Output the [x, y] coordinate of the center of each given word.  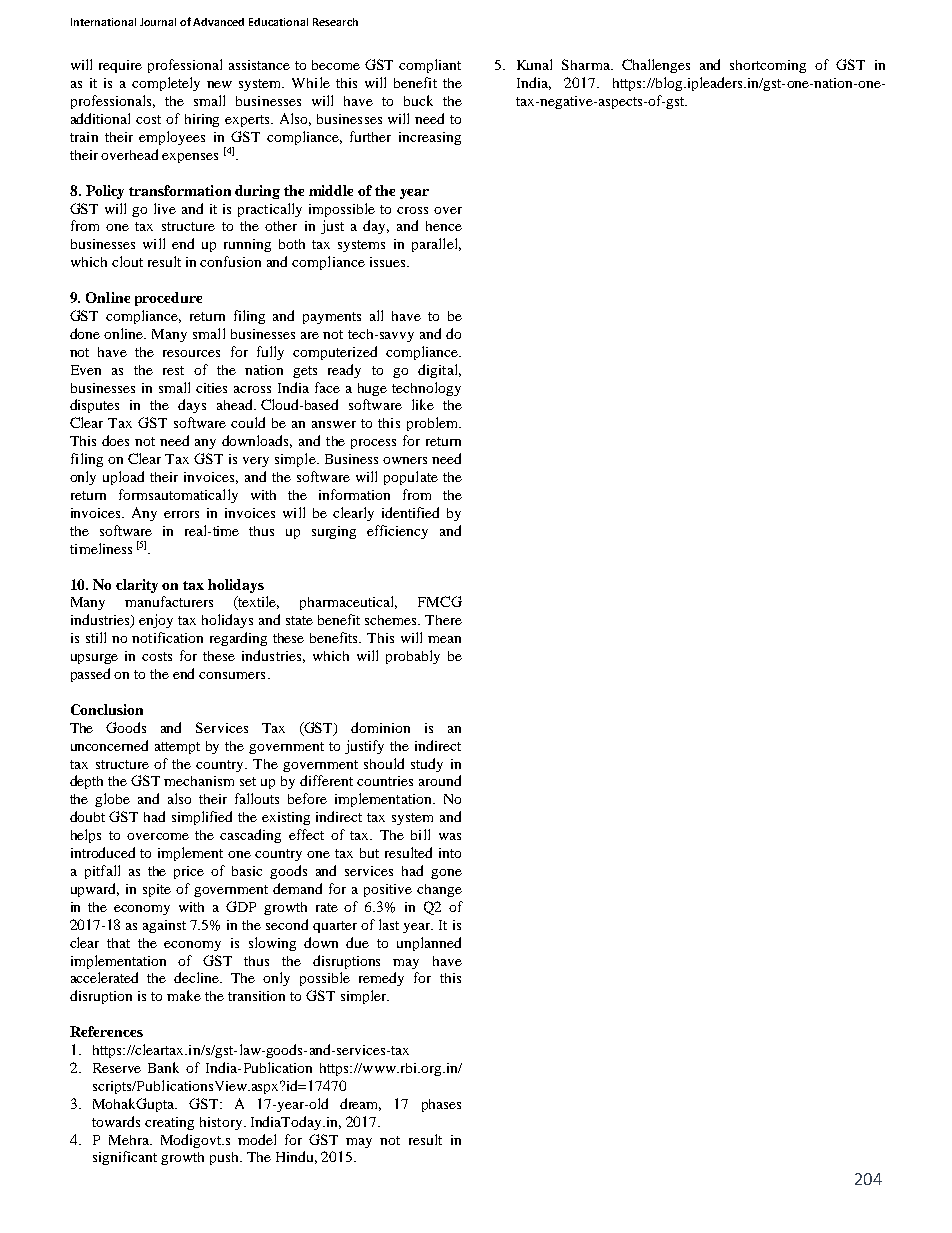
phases [441, 1105]
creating [169, 1123]
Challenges [656, 66]
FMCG [440, 601]
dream [360, 1104]
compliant [430, 66]
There [443, 620]
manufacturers [169, 601]
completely [166, 84]
